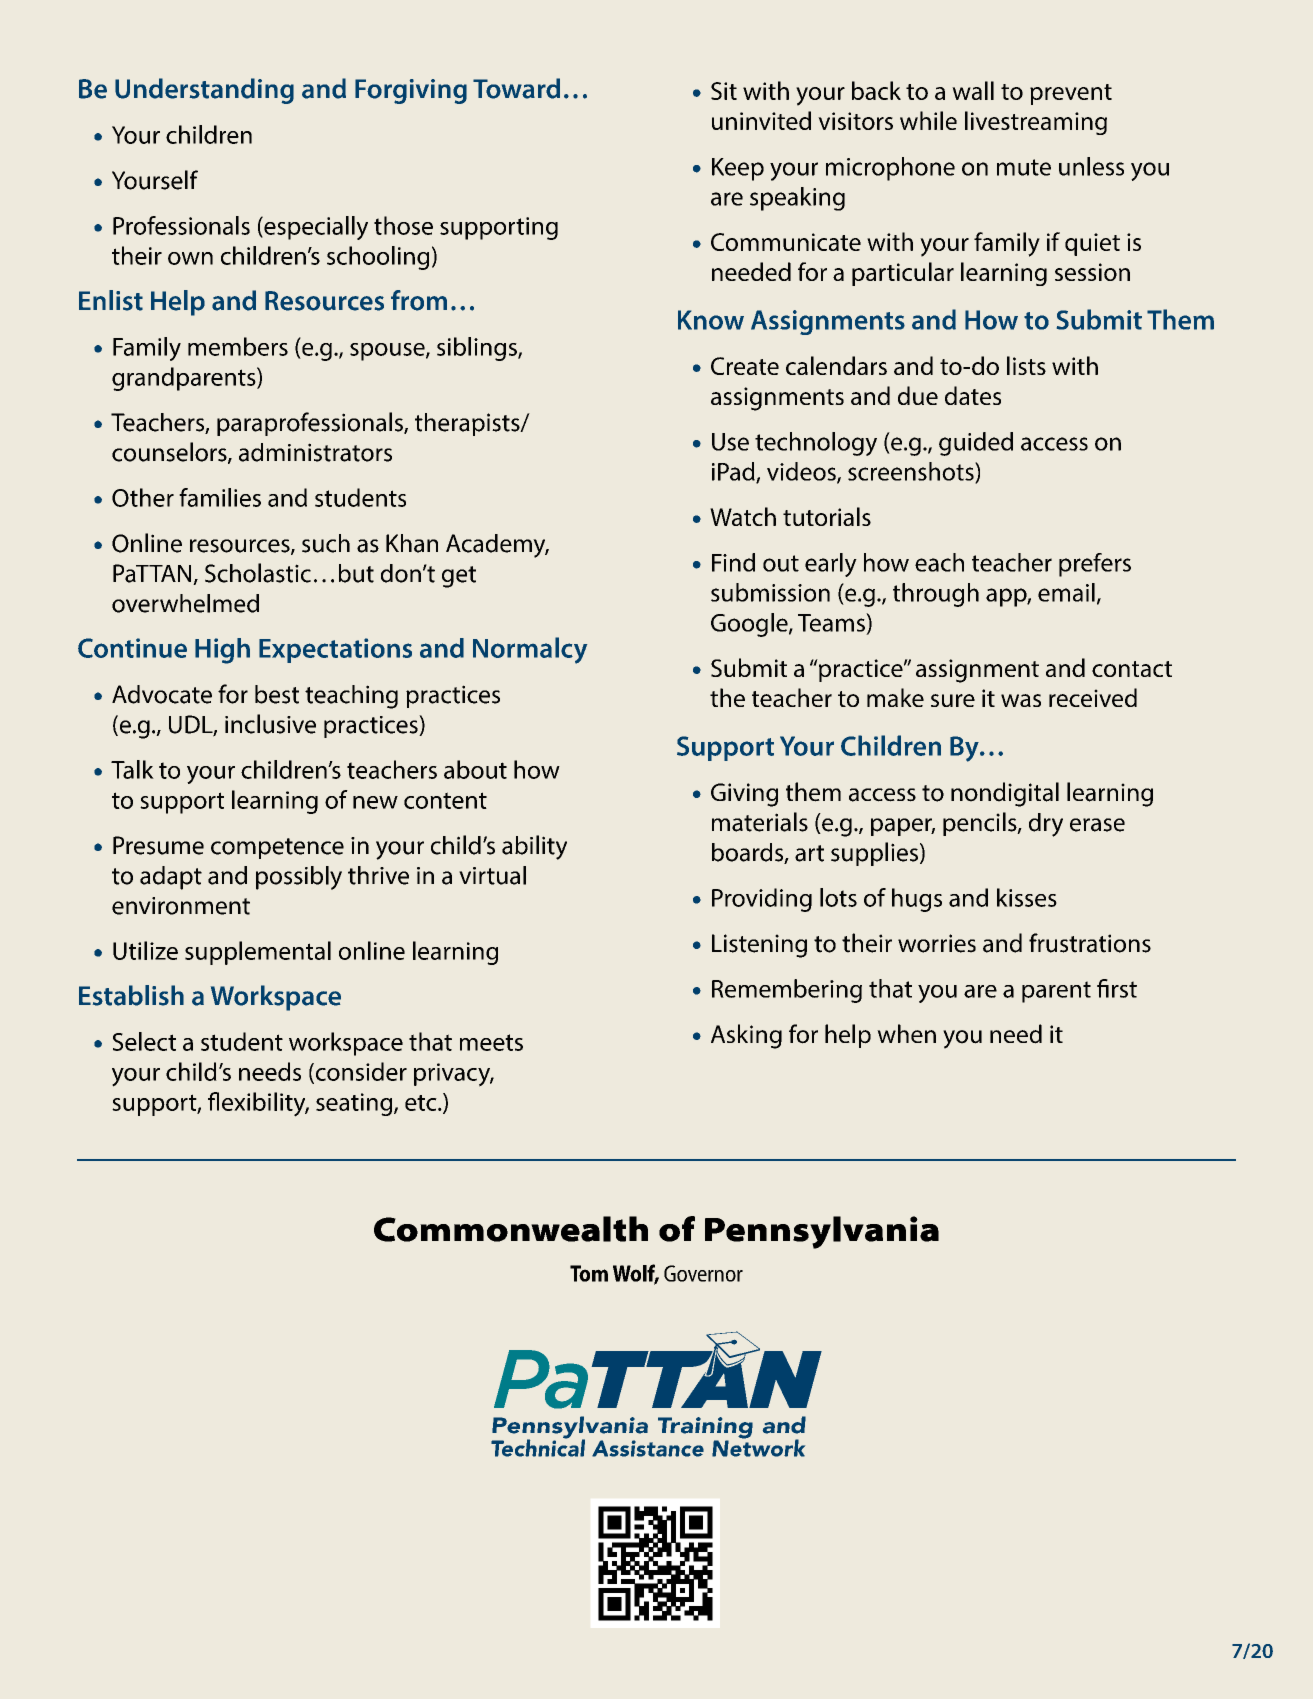  I want to click on Toward, so click(516, 88).
